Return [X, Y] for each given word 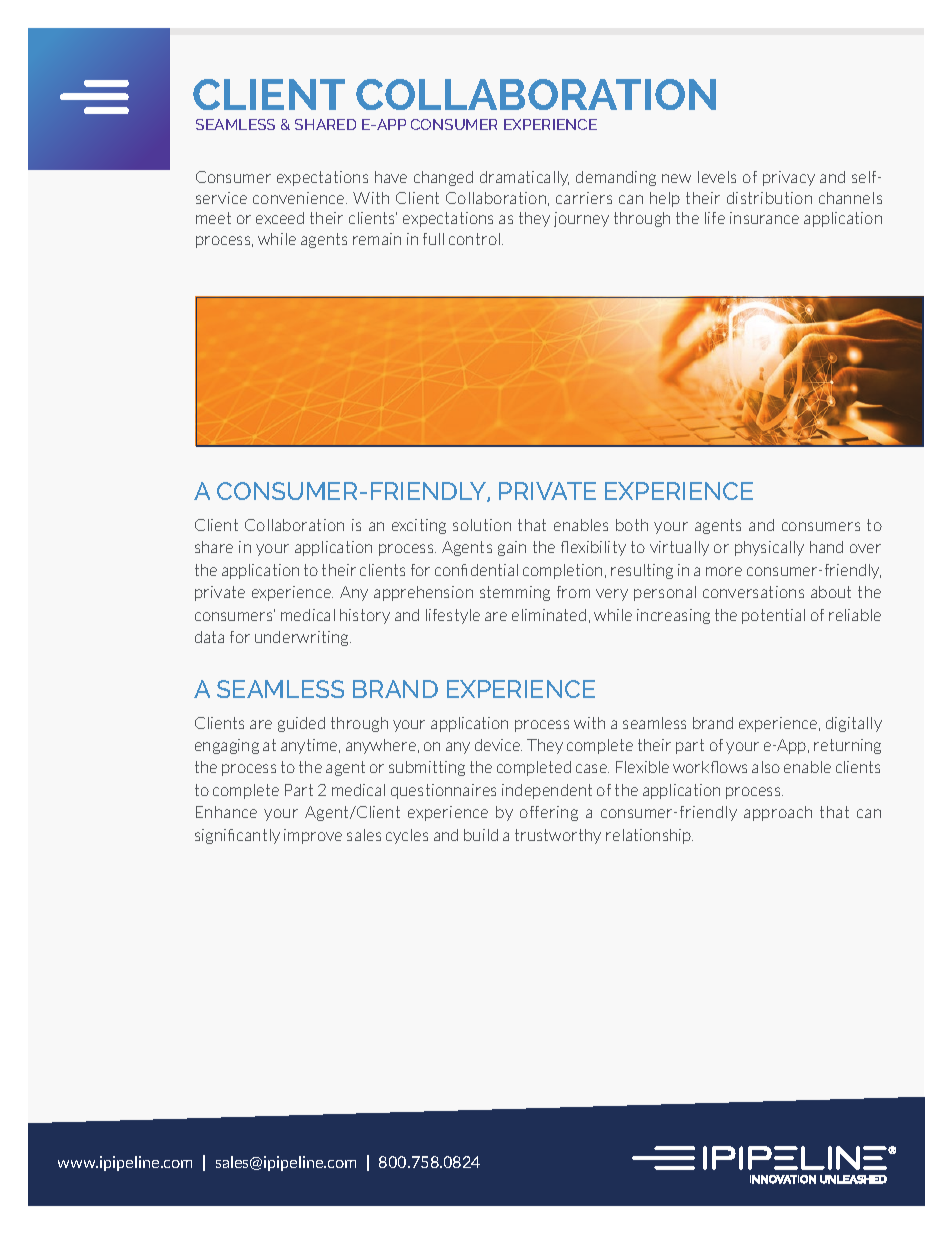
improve [313, 836]
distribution [769, 198]
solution [482, 525]
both [632, 525]
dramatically [524, 178]
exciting [419, 526]
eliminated [549, 615]
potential [773, 616]
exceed [280, 218]
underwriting [303, 638]
